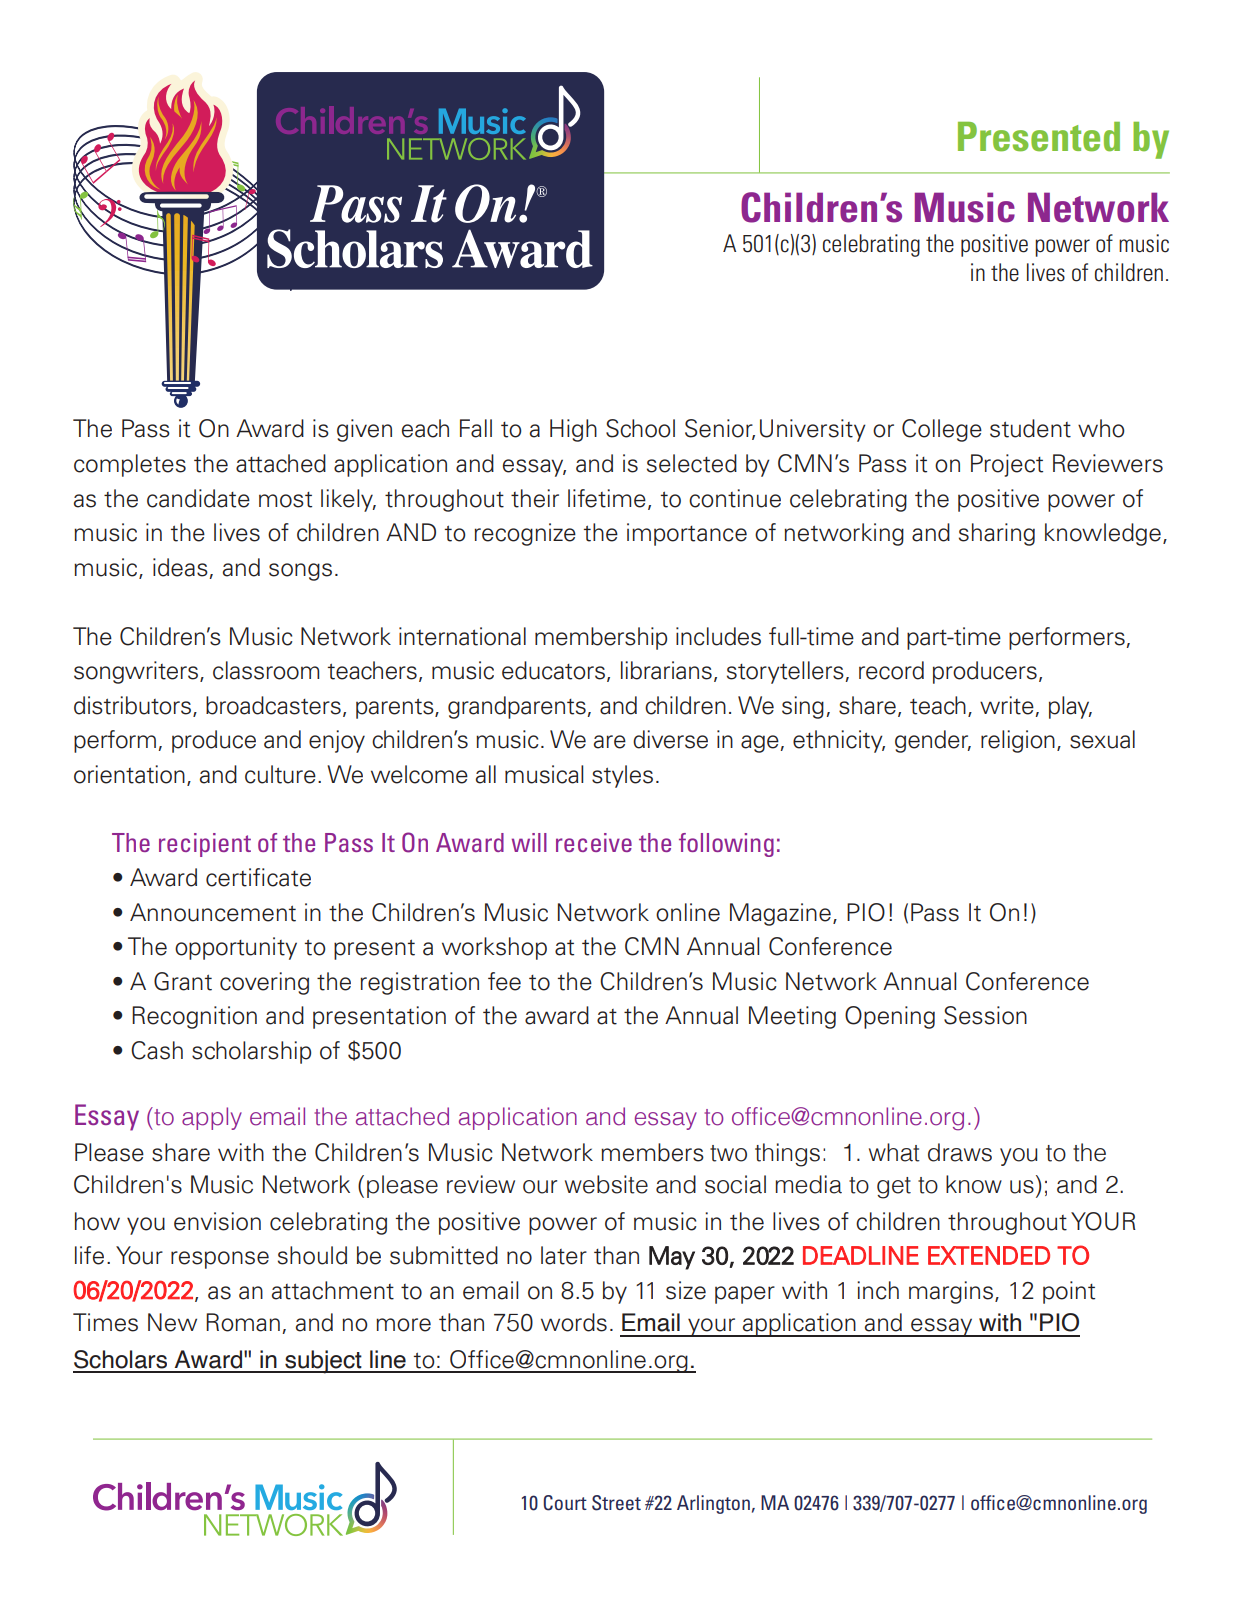  What do you see at coordinates (323, 1362) in the screenshot?
I see `subject` at bounding box center [323, 1362].
